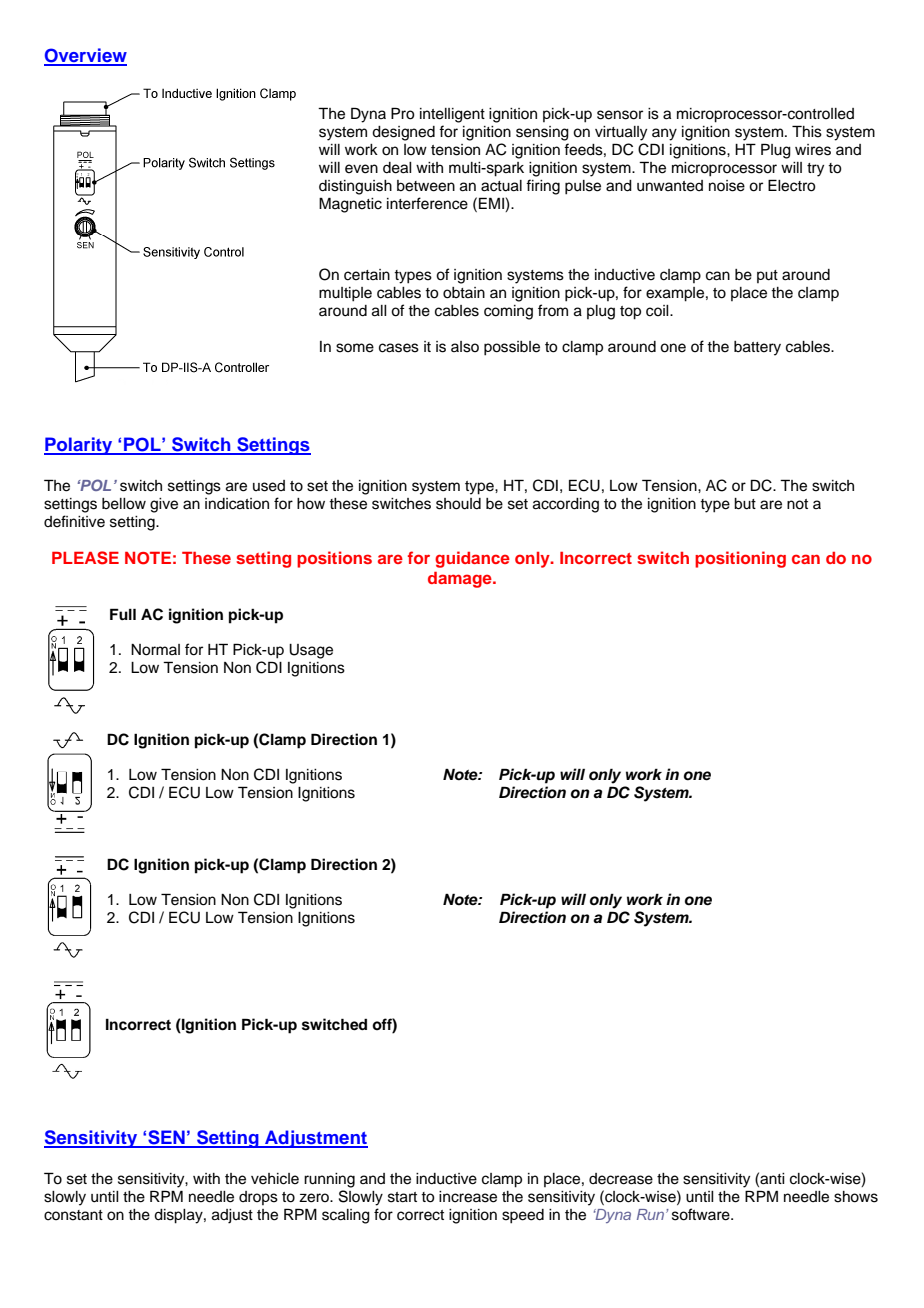 The height and width of the page is (1308, 924). Describe the element at coordinates (702, 1214) in the page. I see `software` at that location.
